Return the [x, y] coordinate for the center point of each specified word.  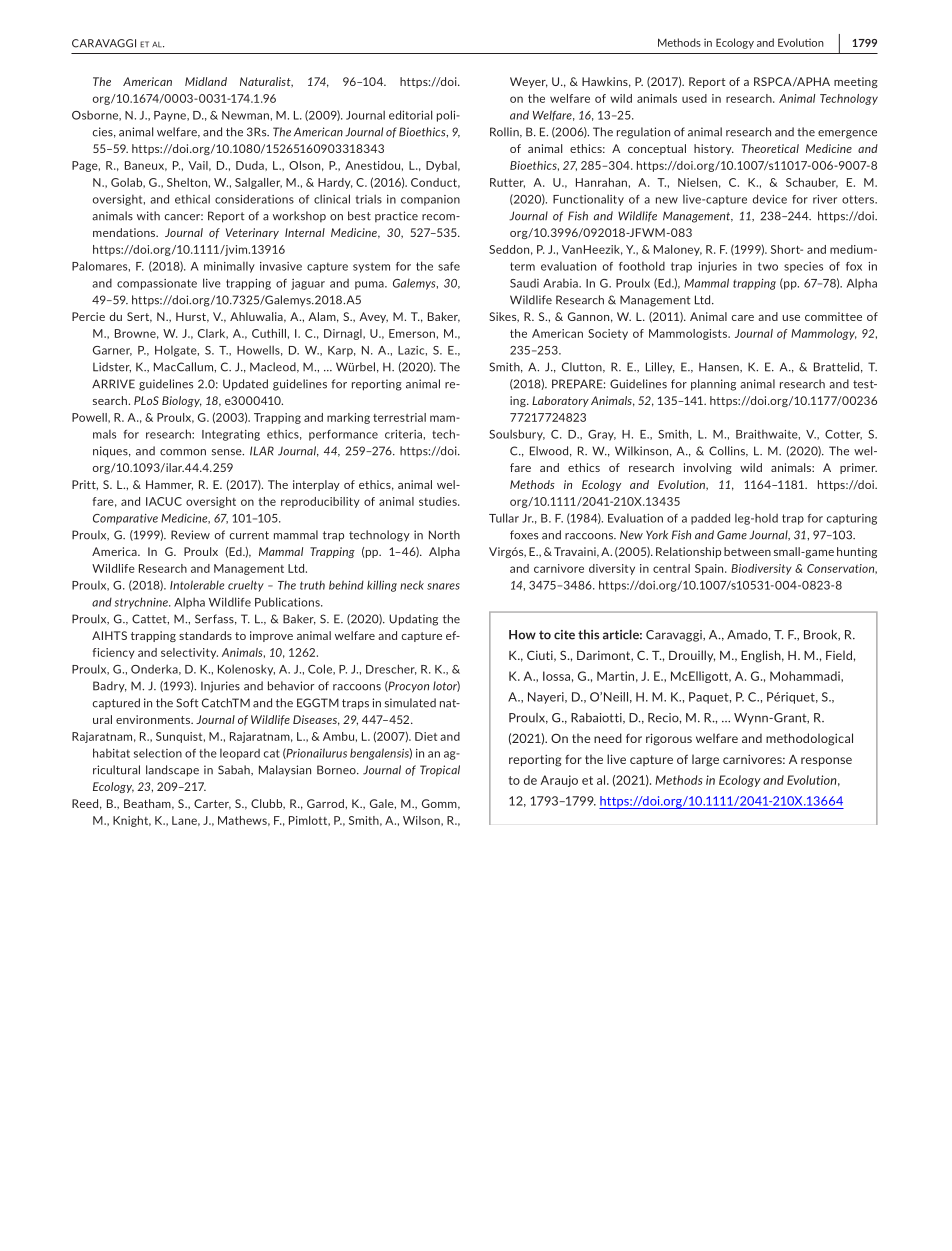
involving [708, 468]
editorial [410, 115]
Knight [132, 821]
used [694, 98]
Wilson [422, 820]
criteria [403, 434]
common [183, 452]
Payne [171, 116]
